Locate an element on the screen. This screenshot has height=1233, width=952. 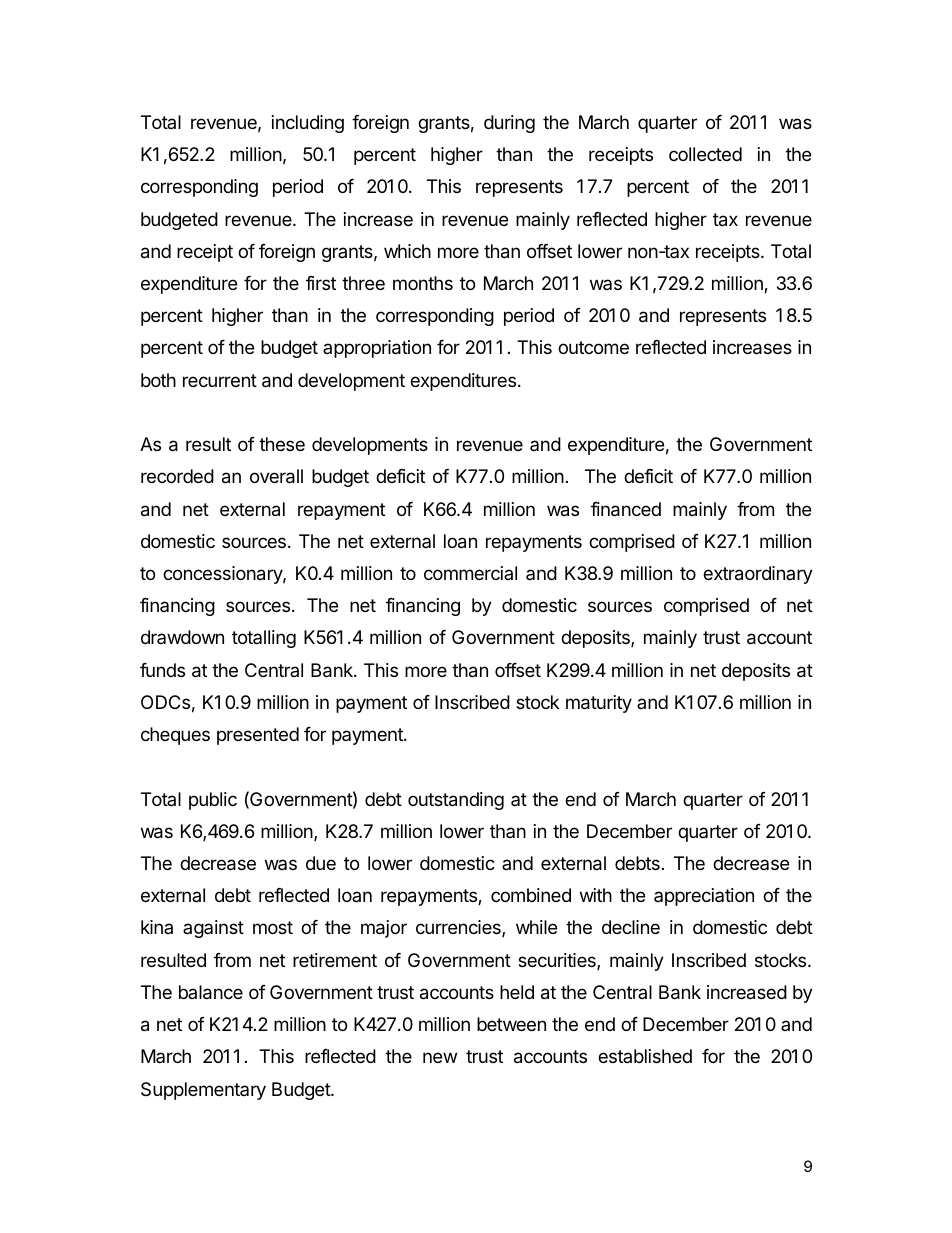
appreciation is located at coordinates (704, 897).
